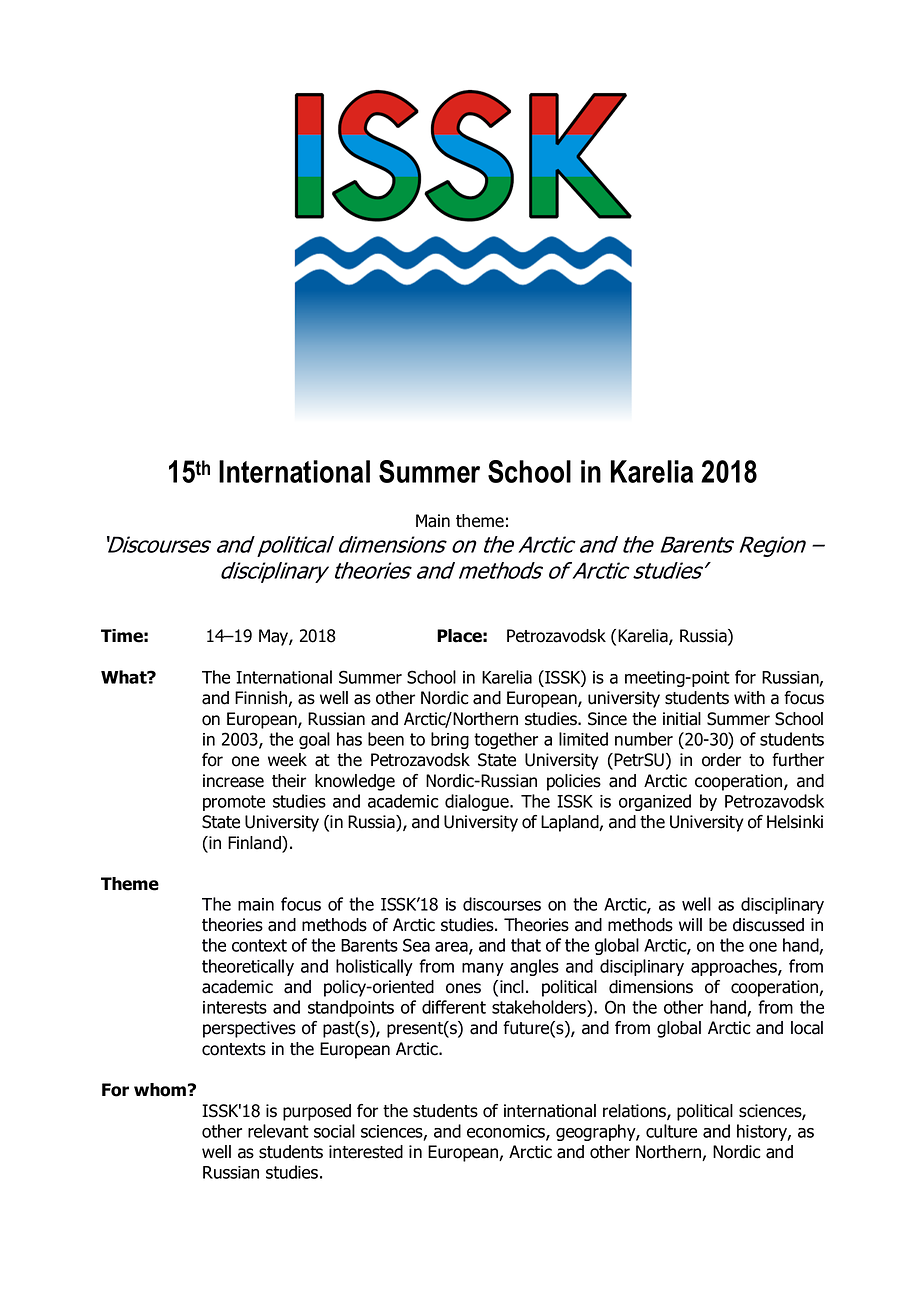 This screenshot has width=924, height=1308. Describe the element at coordinates (278, 1131) in the screenshot. I see `relevant` at that location.
